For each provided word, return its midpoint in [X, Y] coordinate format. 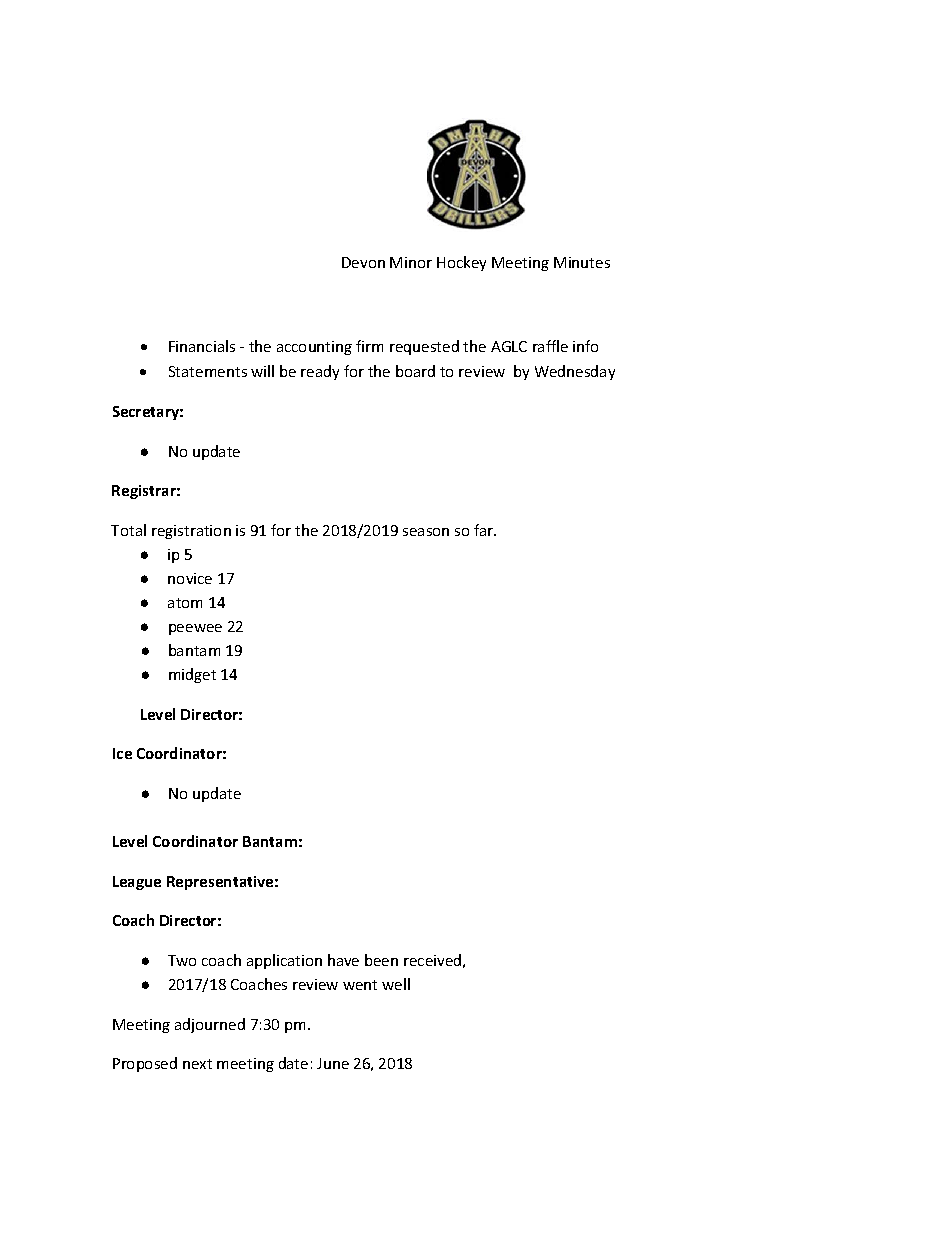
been [381, 960]
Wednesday [575, 372]
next [197, 1064]
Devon [363, 262]
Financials [202, 346]
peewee [195, 629]
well [396, 984]
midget [192, 675]
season [426, 532]
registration [191, 532]
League [137, 883]
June [333, 1063]
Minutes [582, 262]
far [485, 530]
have [343, 960]
